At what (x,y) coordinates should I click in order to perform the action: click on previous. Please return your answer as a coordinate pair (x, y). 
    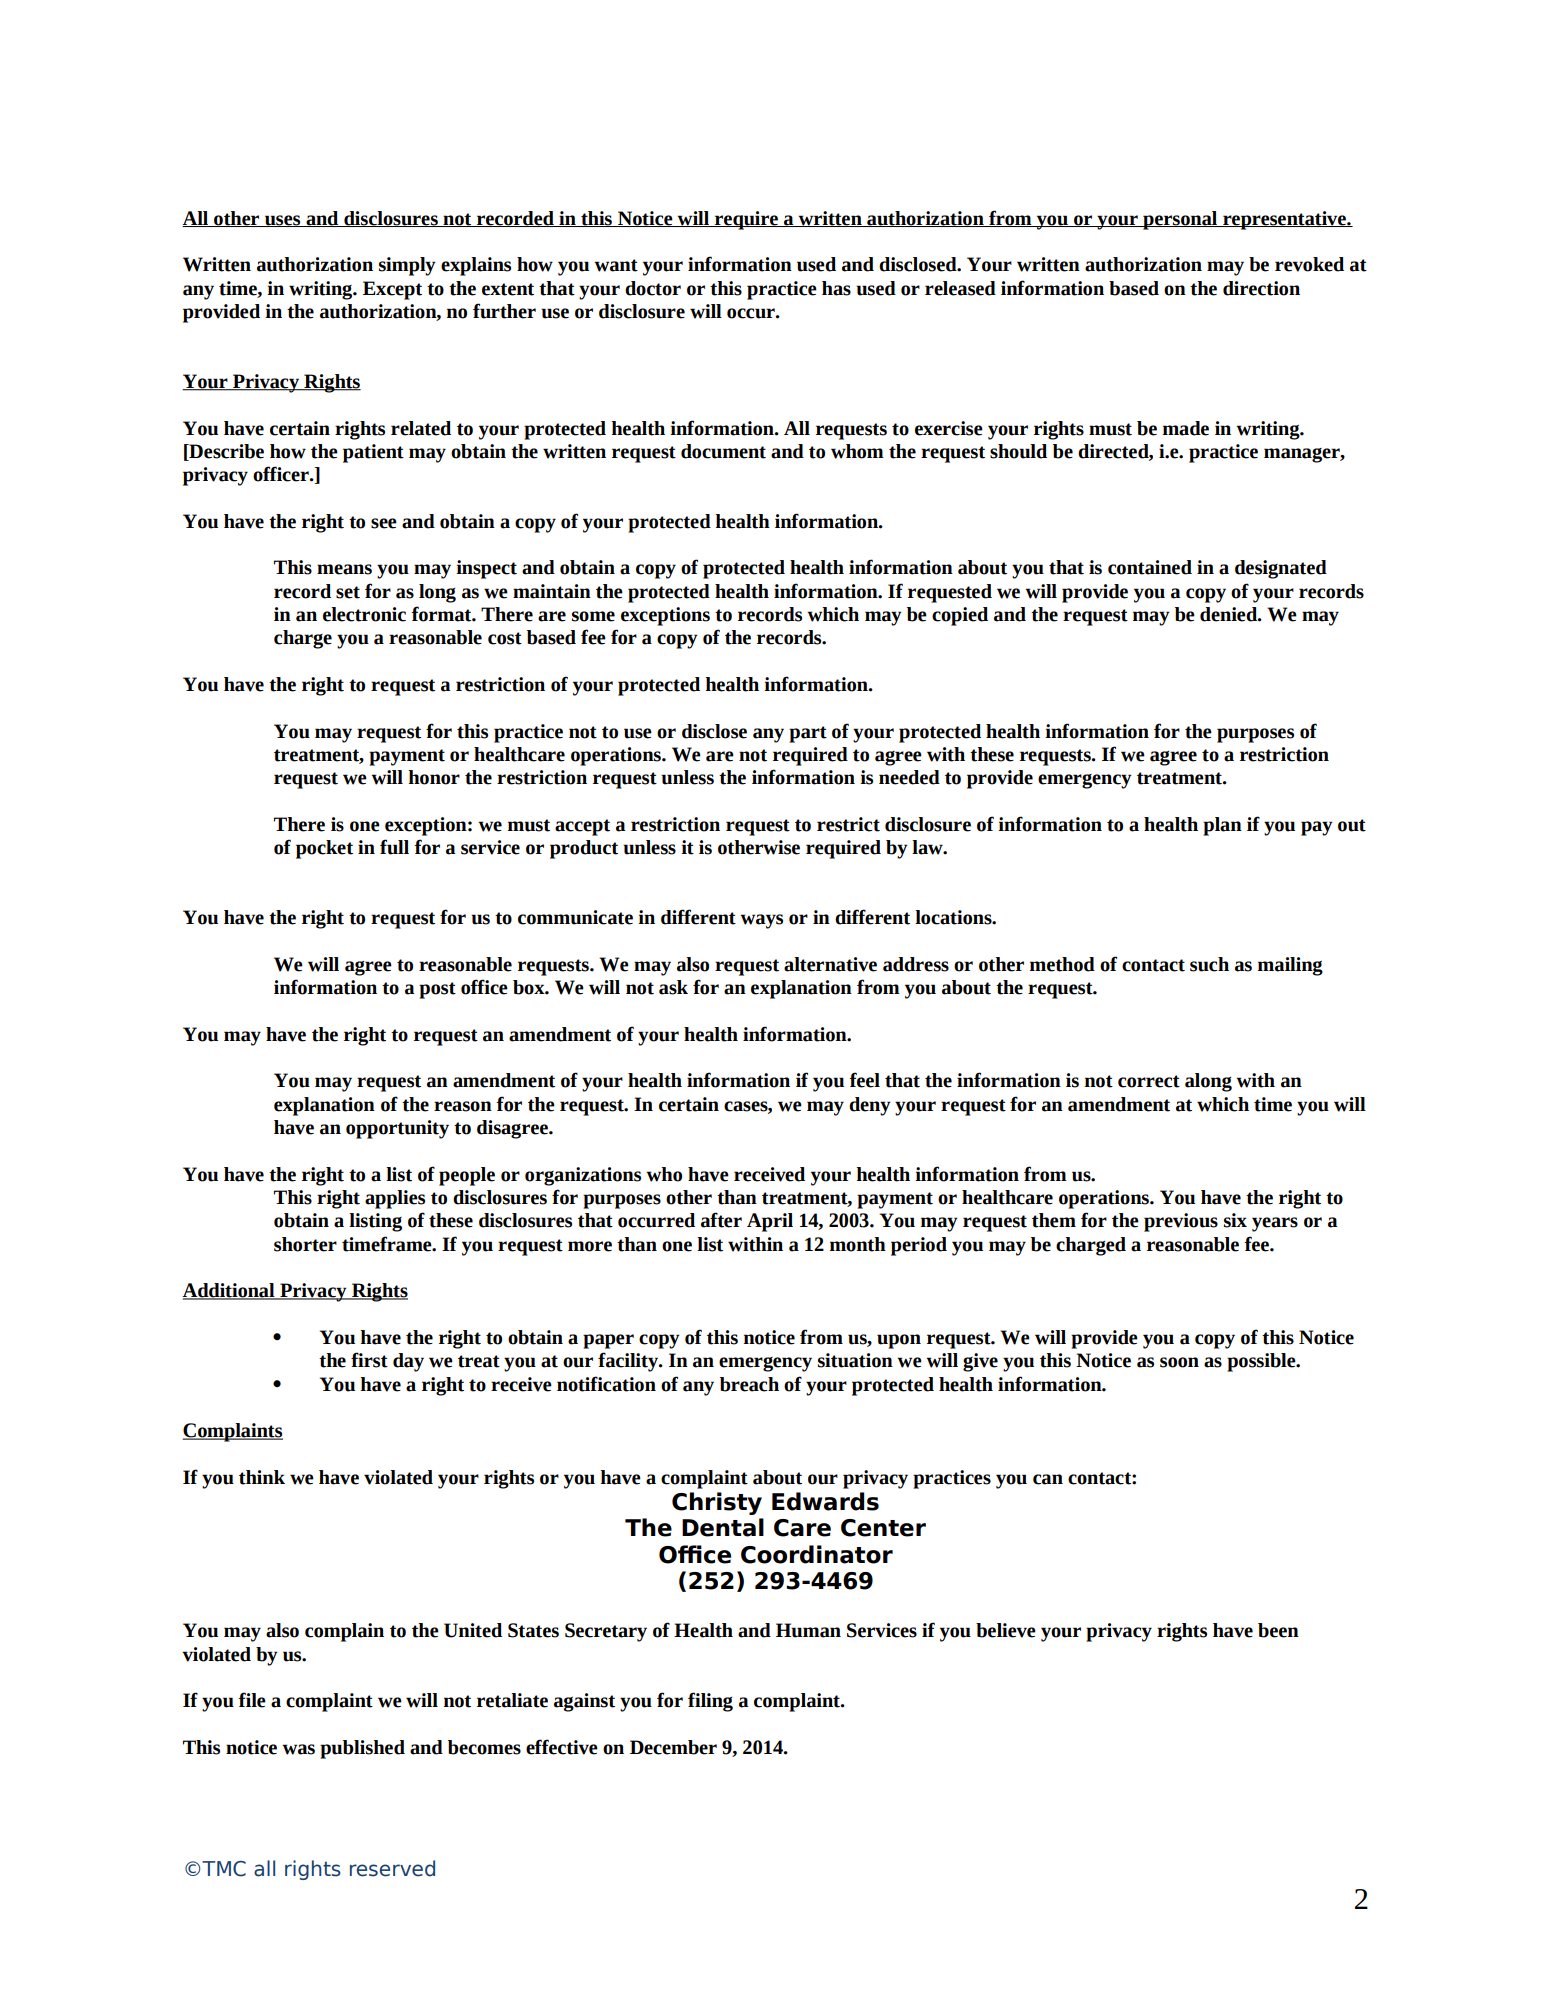
    Looking at the image, I should click on (1181, 1222).
